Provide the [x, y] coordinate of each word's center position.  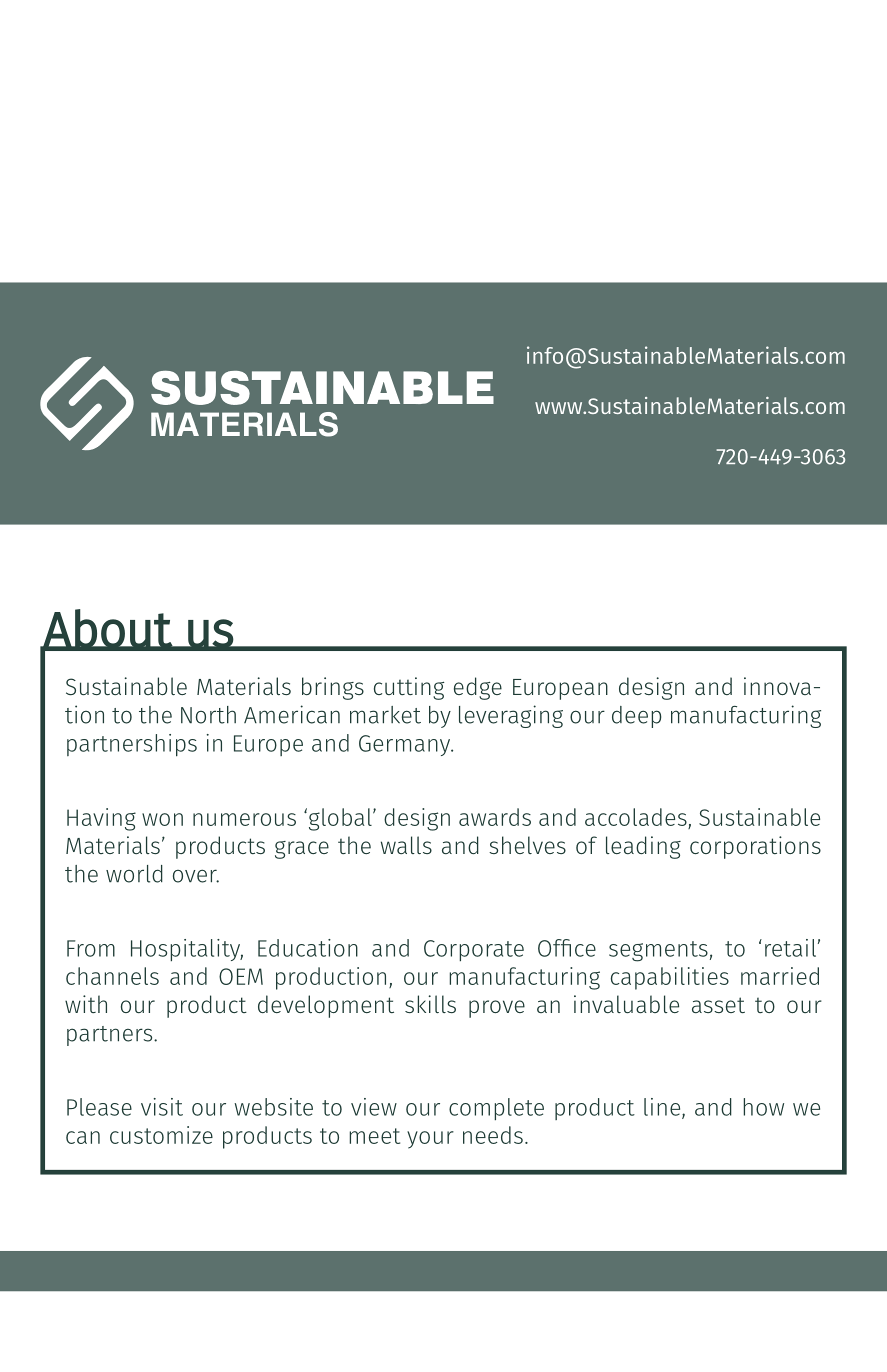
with [86, 1004]
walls [406, 845]
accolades [636, 817]
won [162, 819]
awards [495, 817]
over [196, 876]
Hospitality [187, 950]
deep [636, 717]
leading [643, 847]
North [208, 715]
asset [718, 1005]
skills [430, 1004]
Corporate [474, 950]
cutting [409, 688]
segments [658, 951]
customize [161, 1135]
